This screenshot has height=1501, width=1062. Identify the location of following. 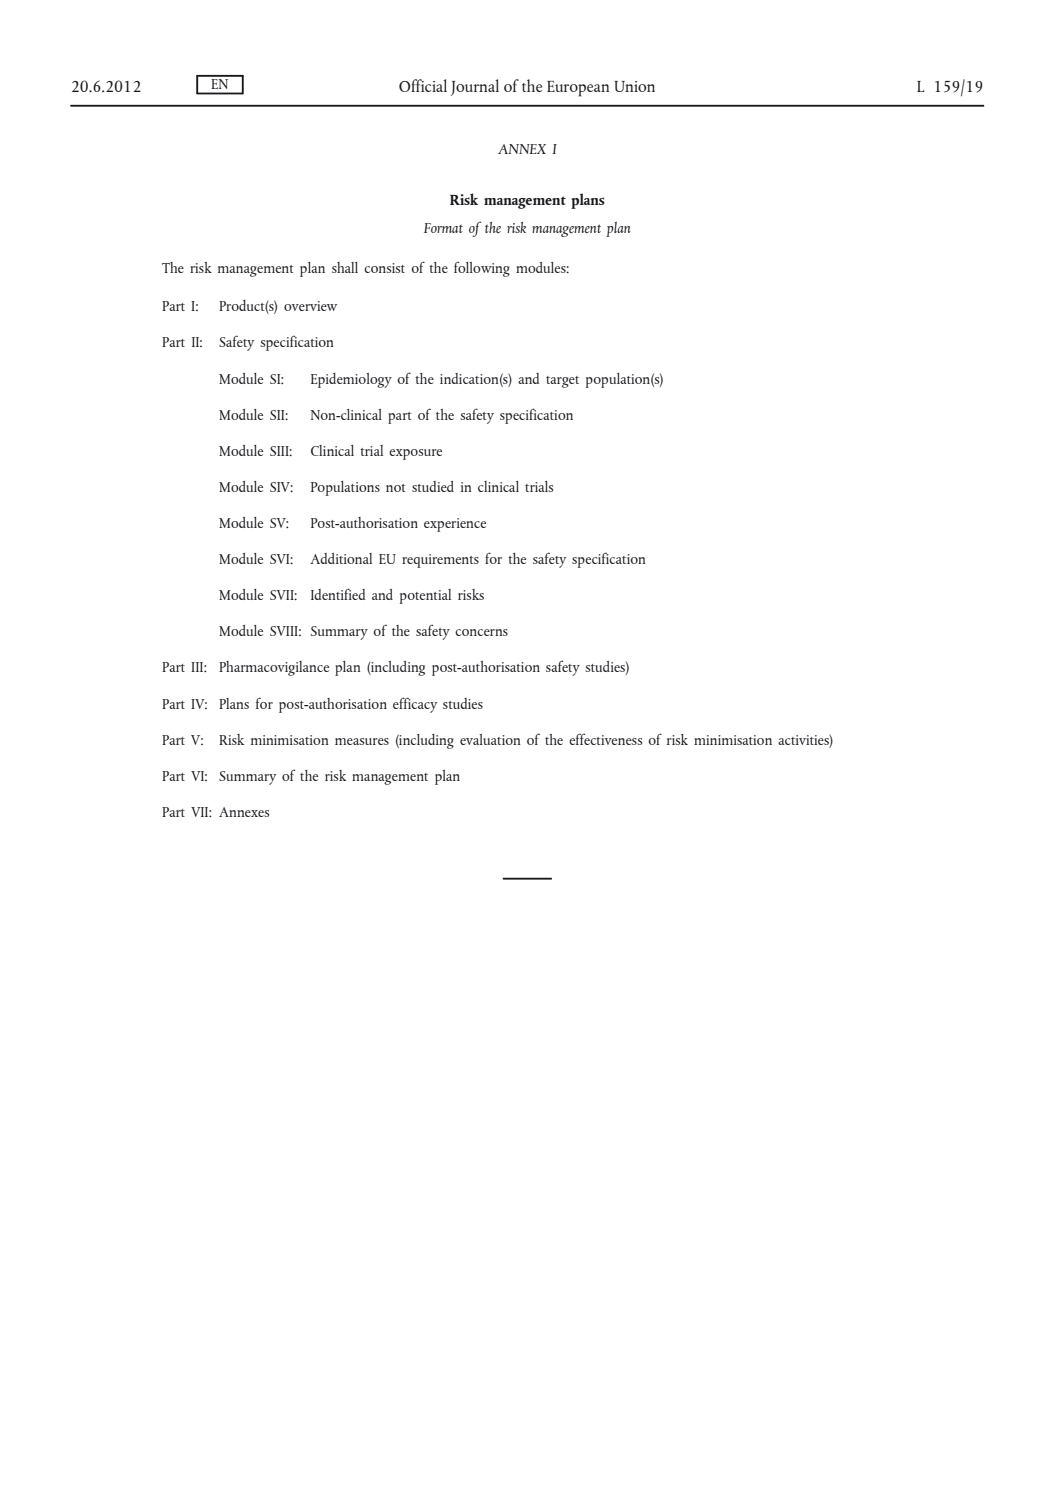
(482, 269).
